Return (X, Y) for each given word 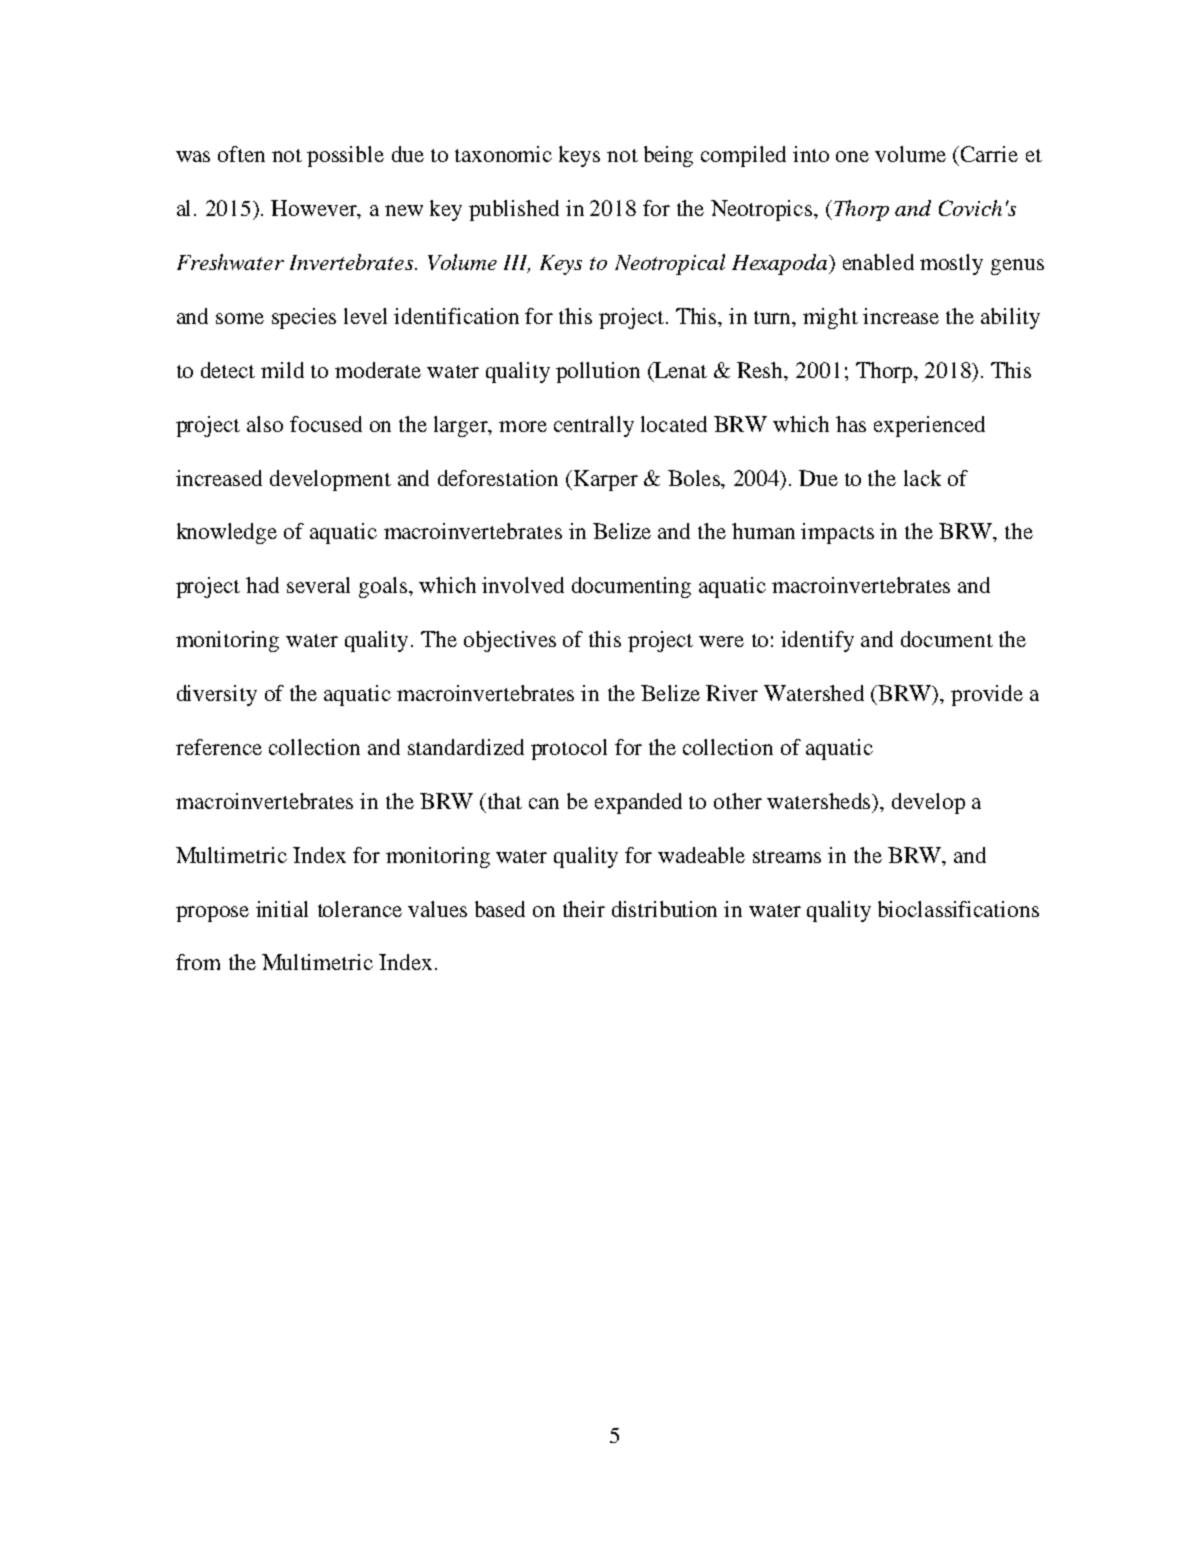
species (304, 318)
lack (922, 478)
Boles (695, 478)
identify (817, 641)
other (738, 801)
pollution (598, 372)
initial (282, 909)
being (668, 156)
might (830, 318)
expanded (638, 803)
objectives (510, 641)
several (318, 585)
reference (219, 747)
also (265, 424)
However (315, 209)
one (852, 156)
